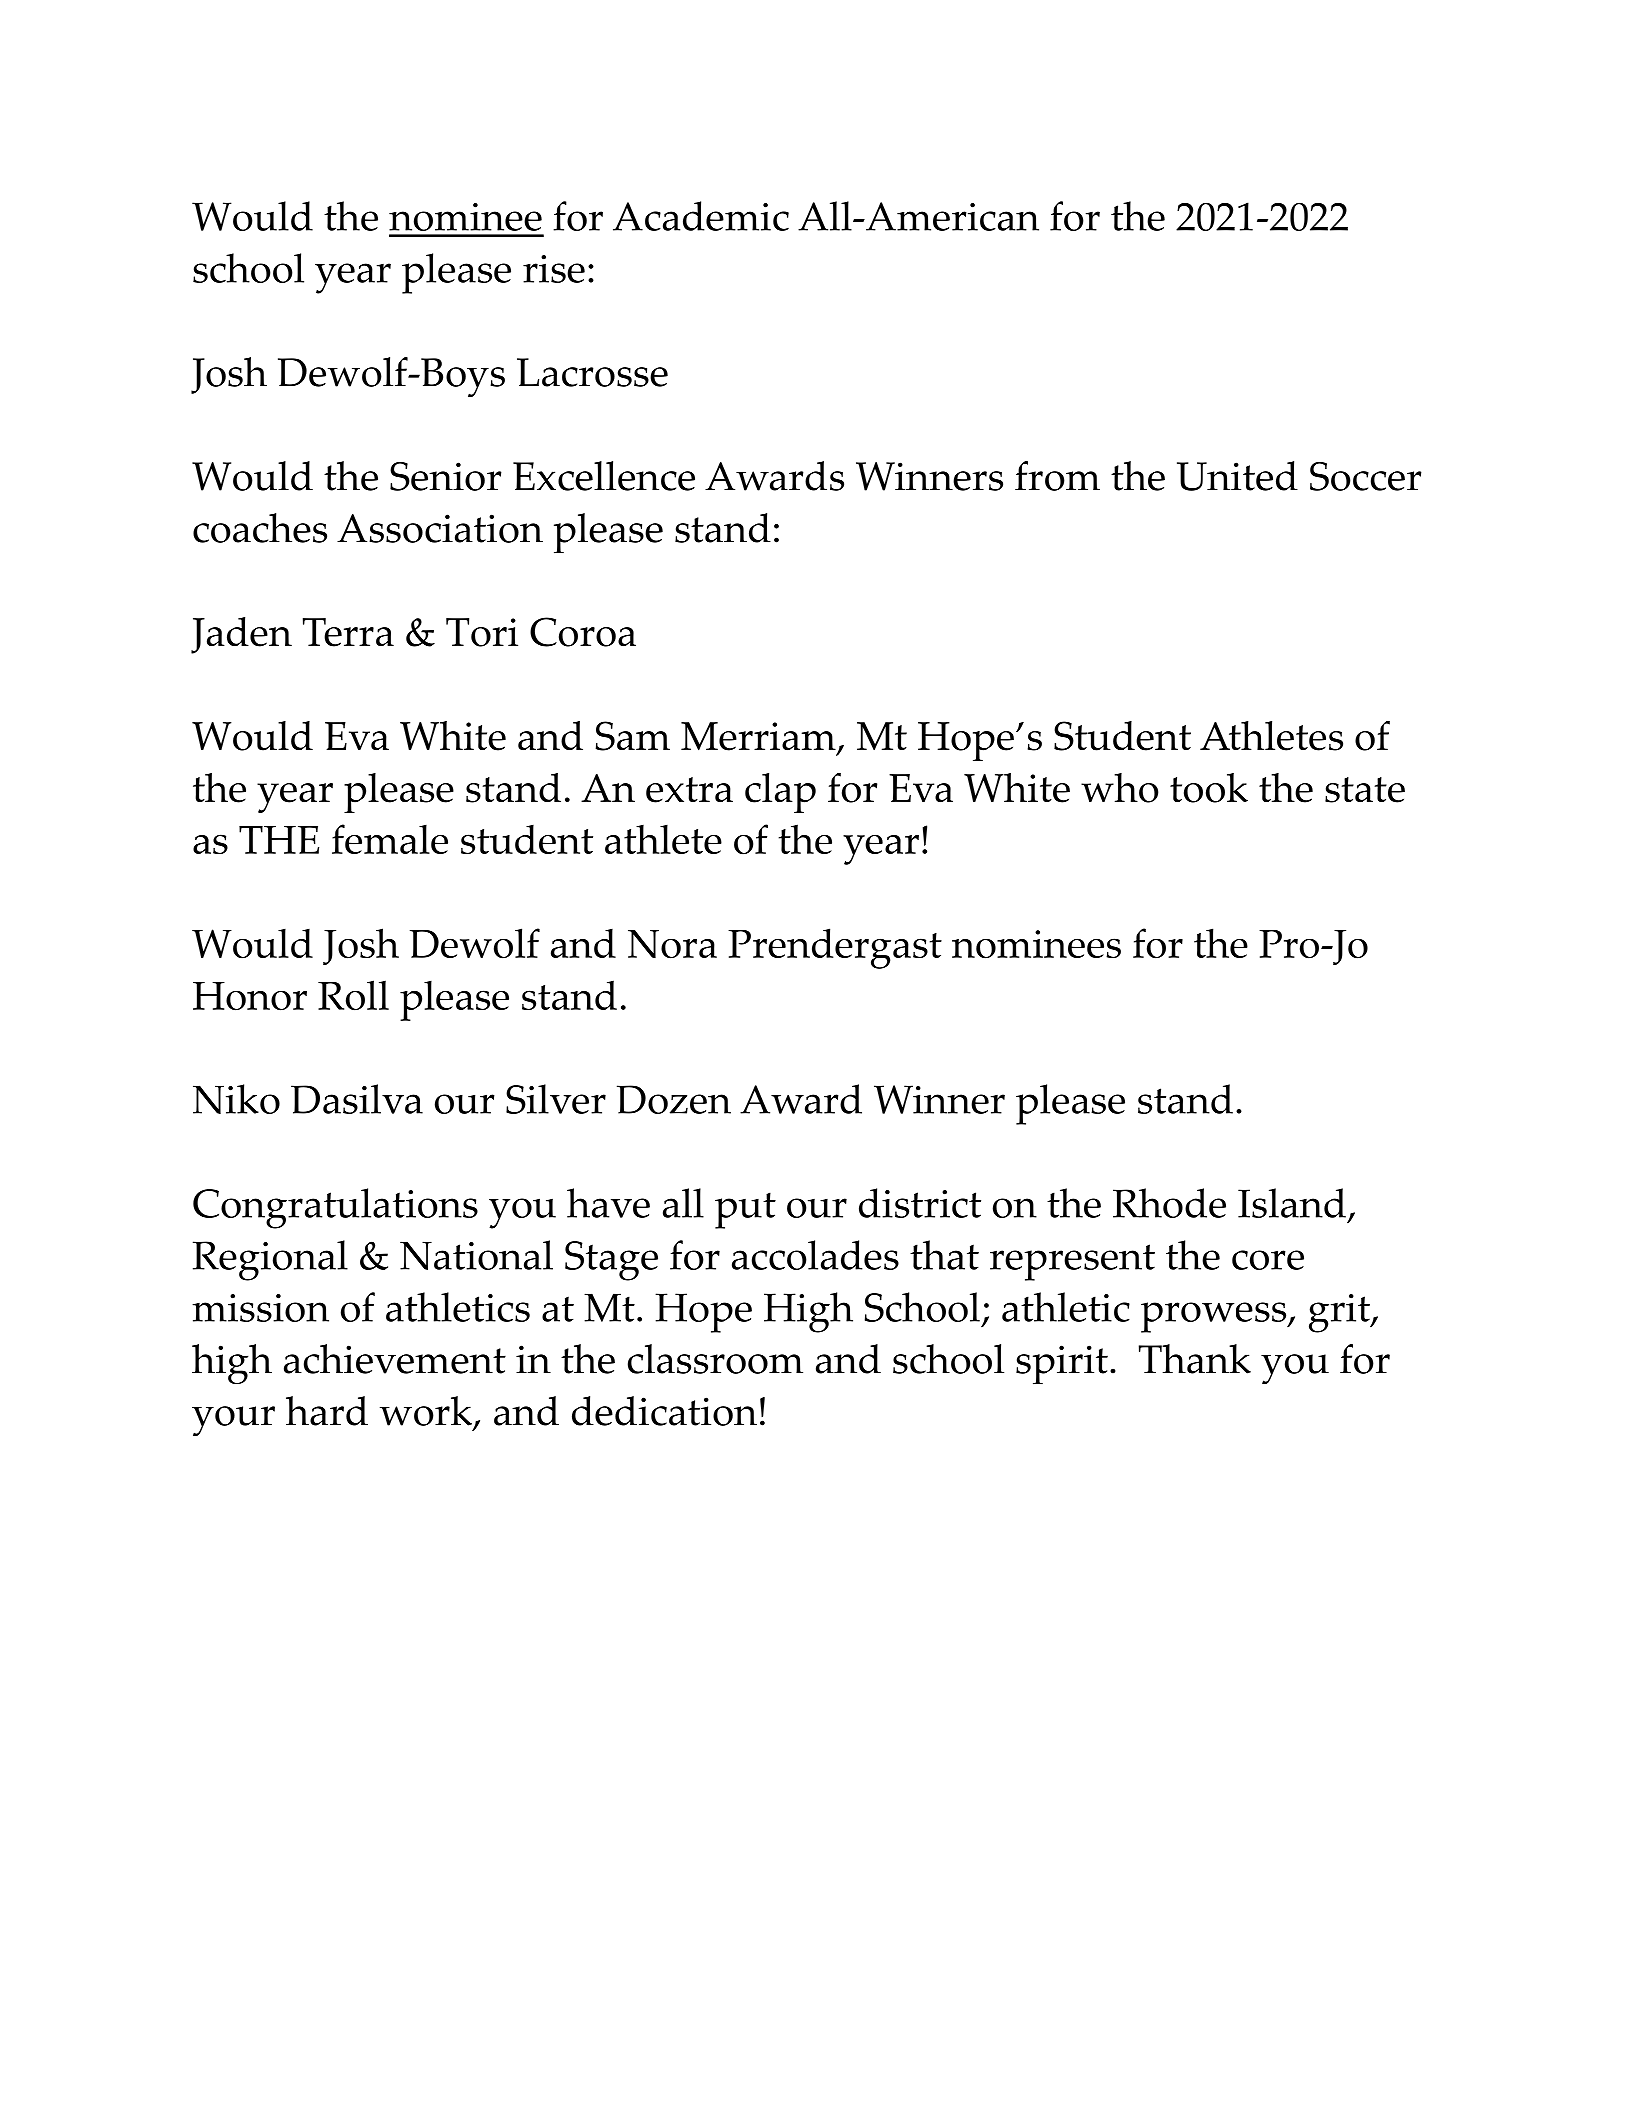 The height and width of the screenshot is (2110, 1631). What do you see at coordinates (395, 1359) in the screenshot?
I see `achievement` at bounding box center [395, 1359].
